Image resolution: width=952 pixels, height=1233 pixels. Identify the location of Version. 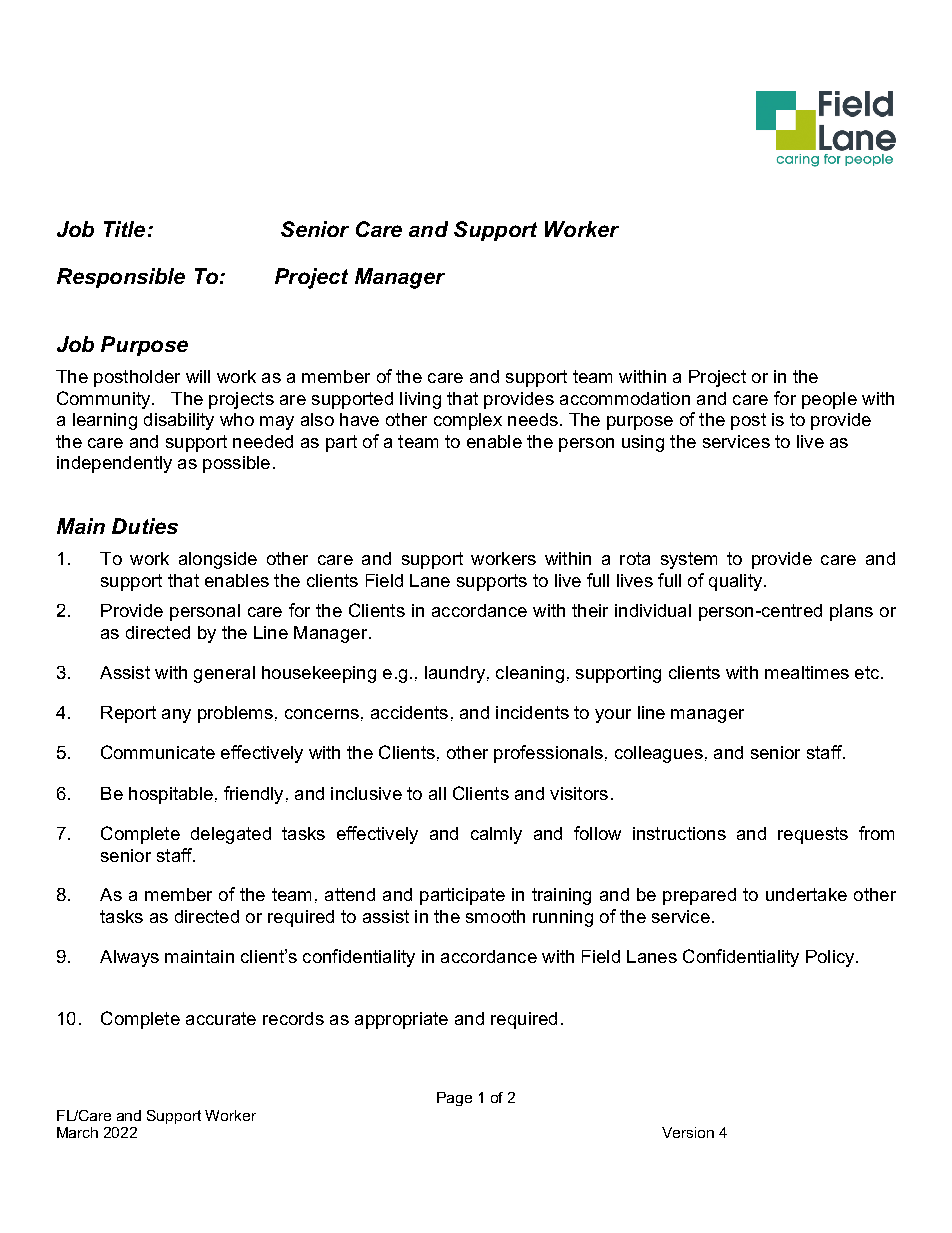
(688, 1132).
